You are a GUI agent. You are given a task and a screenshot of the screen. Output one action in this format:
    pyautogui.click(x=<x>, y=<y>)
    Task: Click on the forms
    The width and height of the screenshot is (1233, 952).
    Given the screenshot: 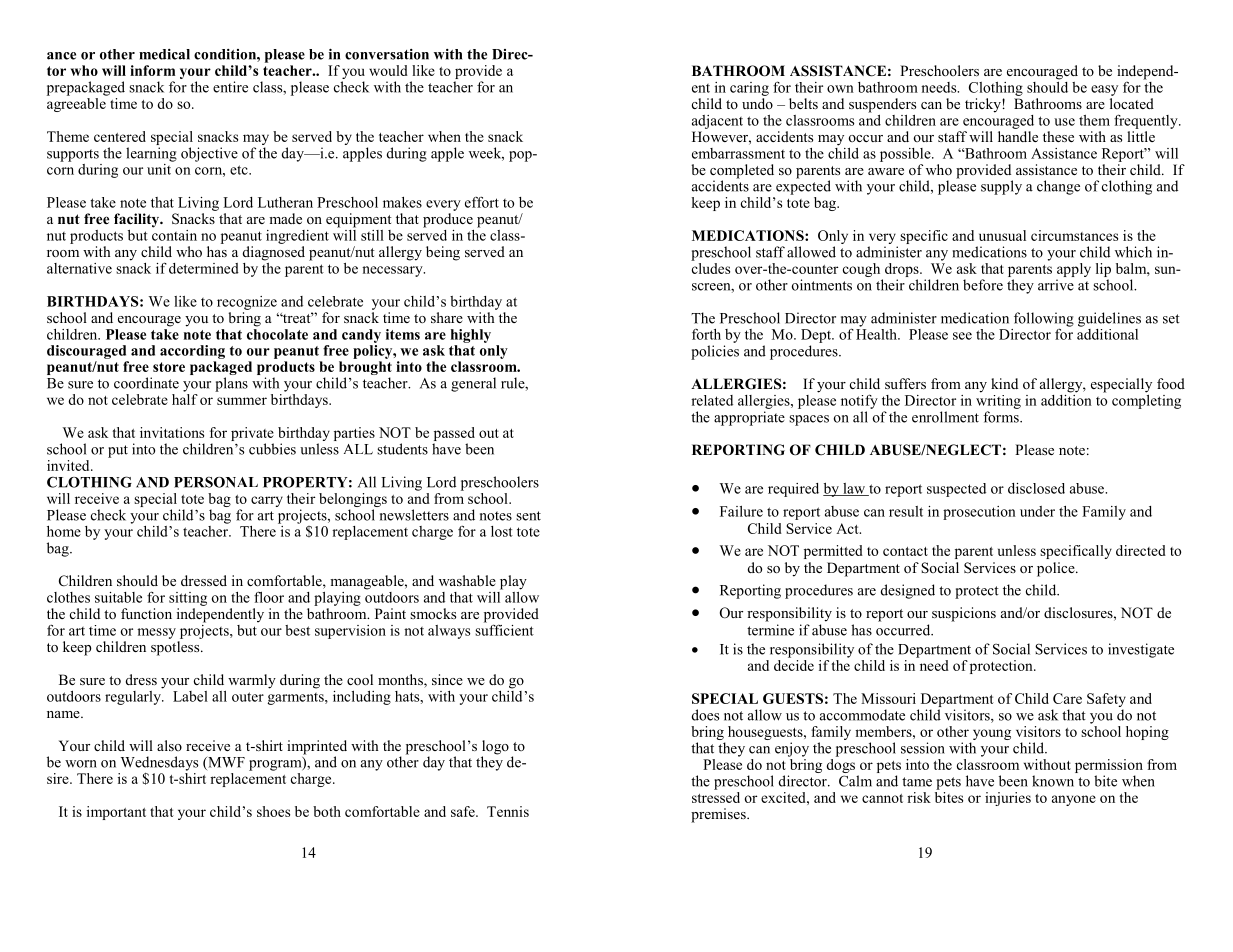 What is the action you would take?
    pyautogui.click(x=1002, y=417)
